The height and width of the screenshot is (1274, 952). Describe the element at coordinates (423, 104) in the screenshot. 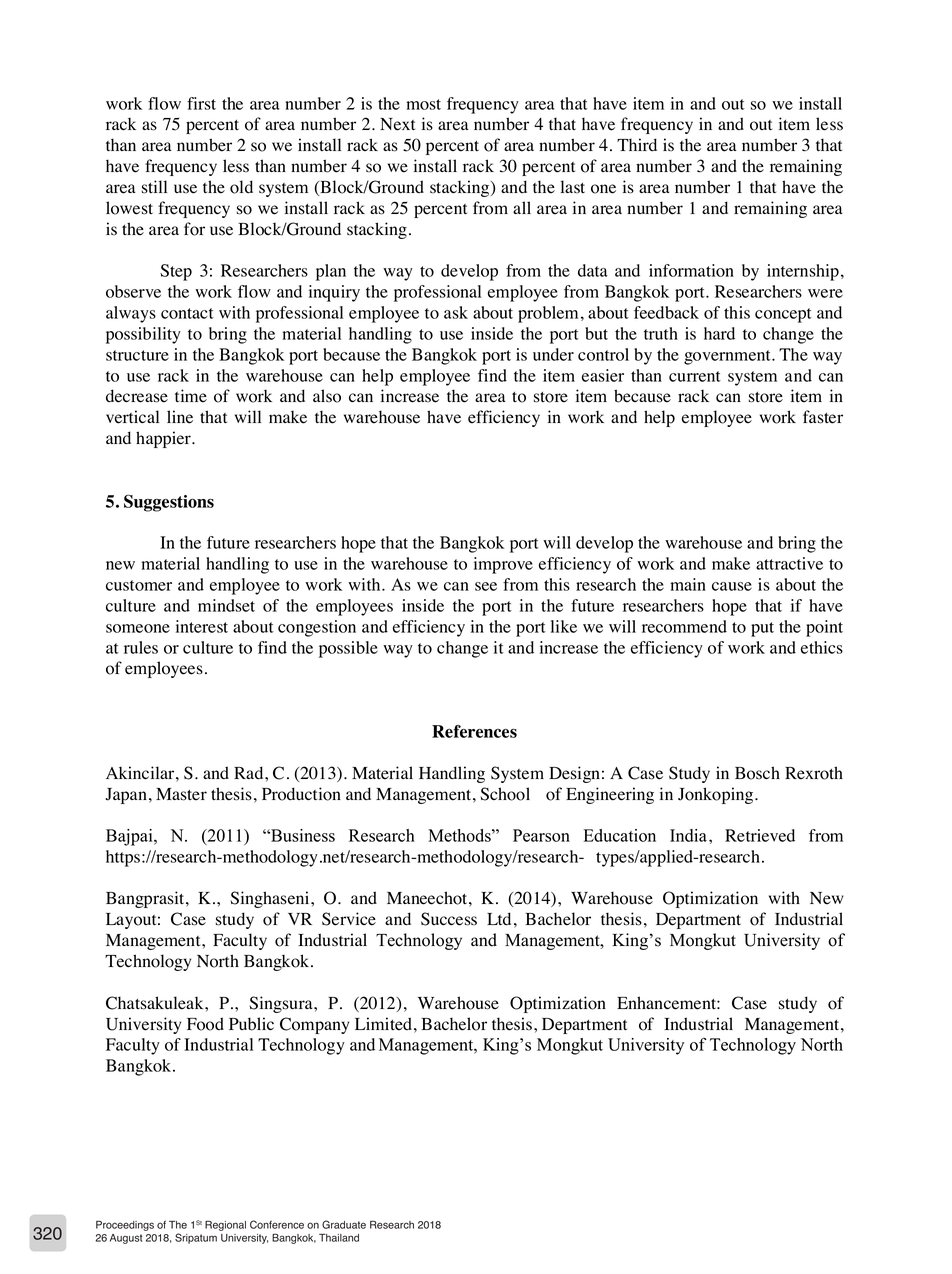

I see `most` at that location.
